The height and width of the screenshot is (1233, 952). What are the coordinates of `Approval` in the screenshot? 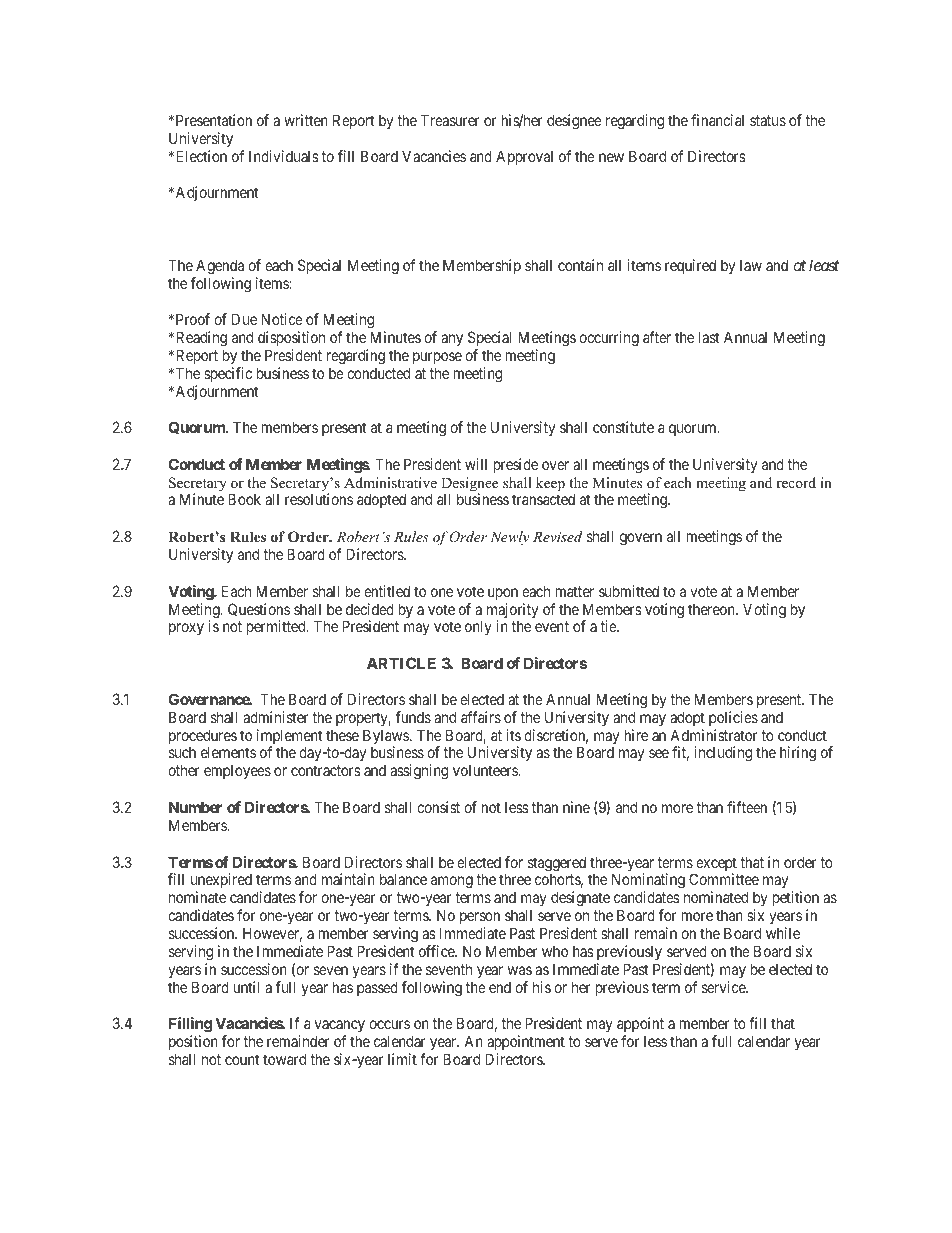 It's located at (524, 157).
